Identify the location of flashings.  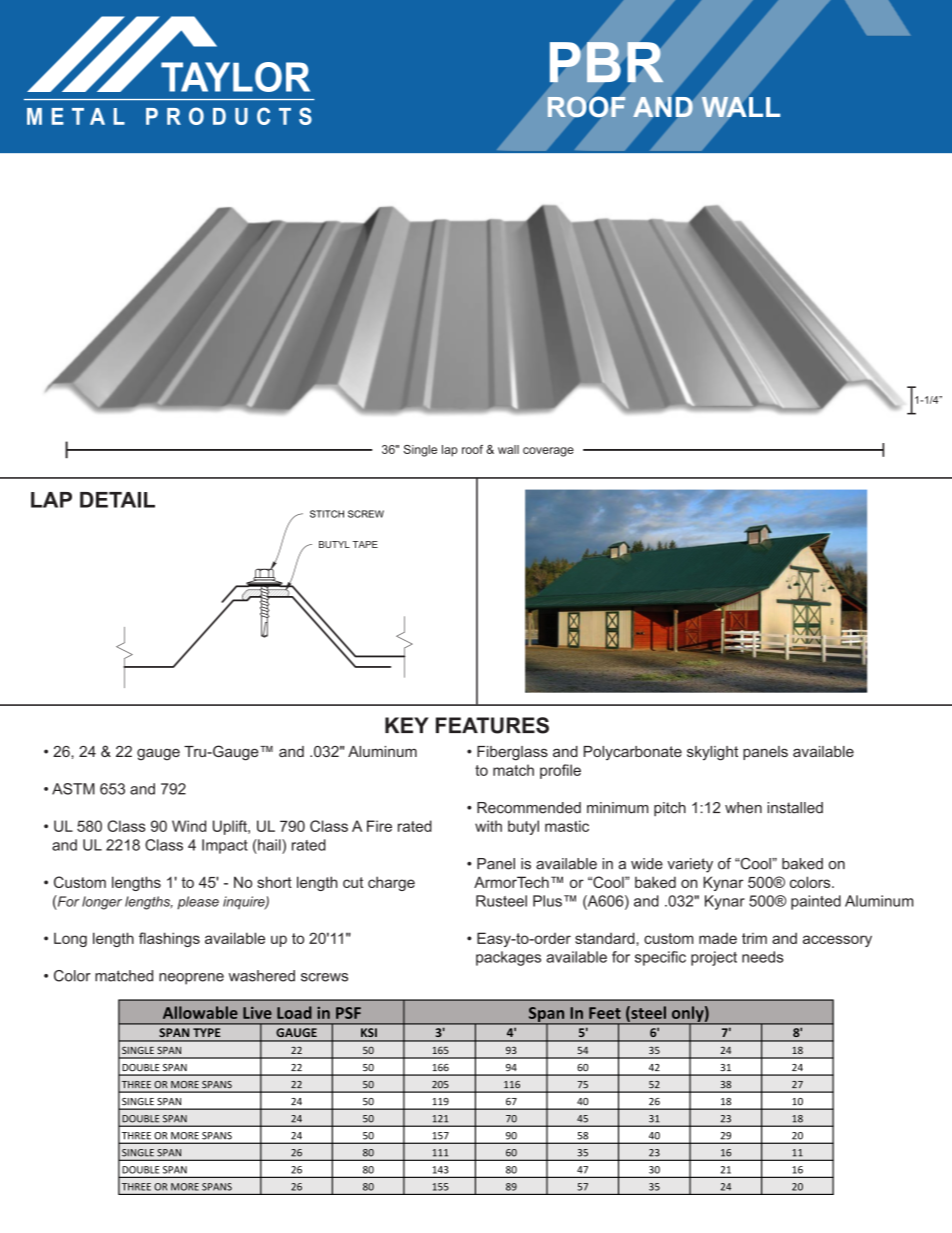
(169, 939).
